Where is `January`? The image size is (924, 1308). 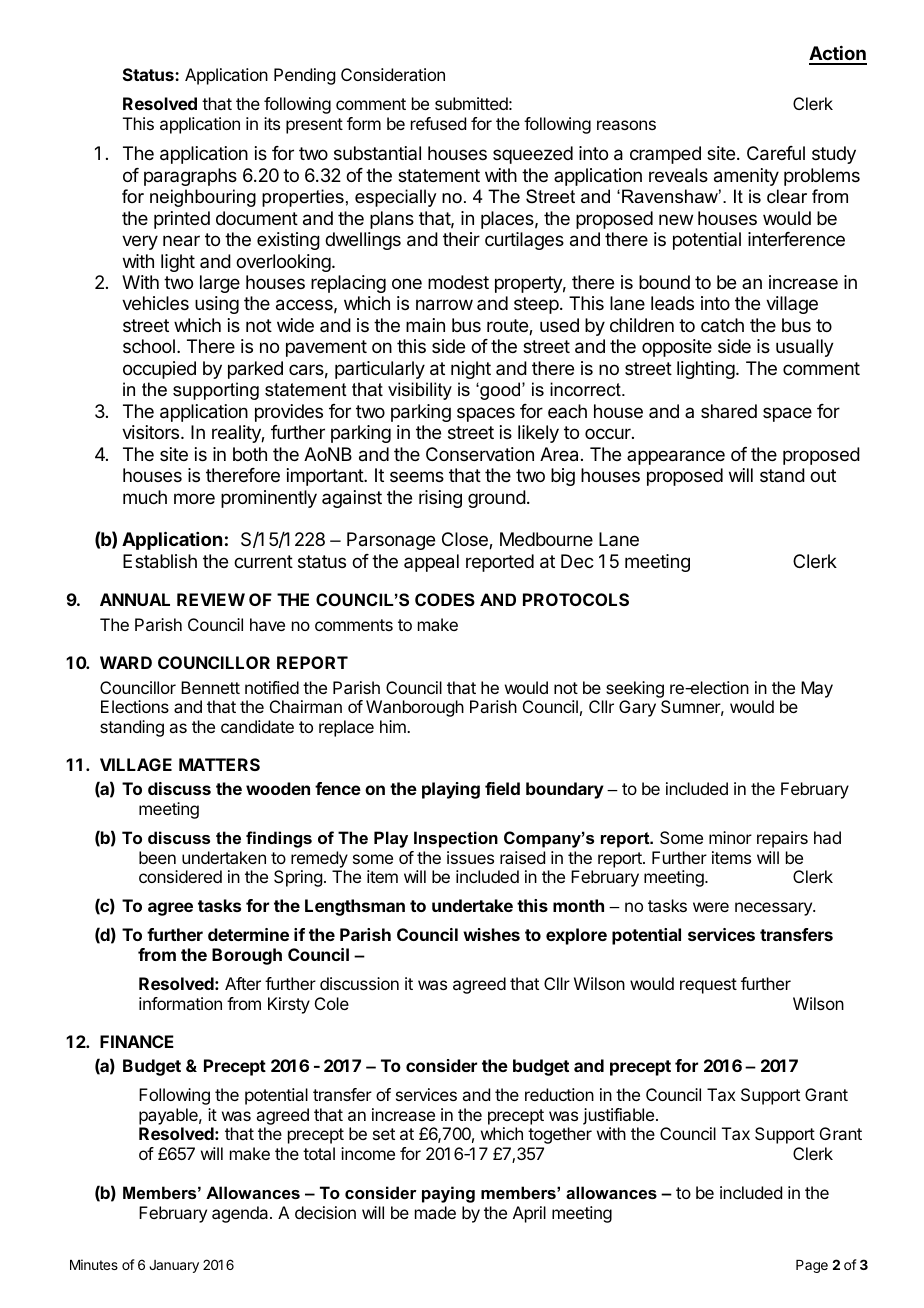
January is located at coordinates (174, 1266).
